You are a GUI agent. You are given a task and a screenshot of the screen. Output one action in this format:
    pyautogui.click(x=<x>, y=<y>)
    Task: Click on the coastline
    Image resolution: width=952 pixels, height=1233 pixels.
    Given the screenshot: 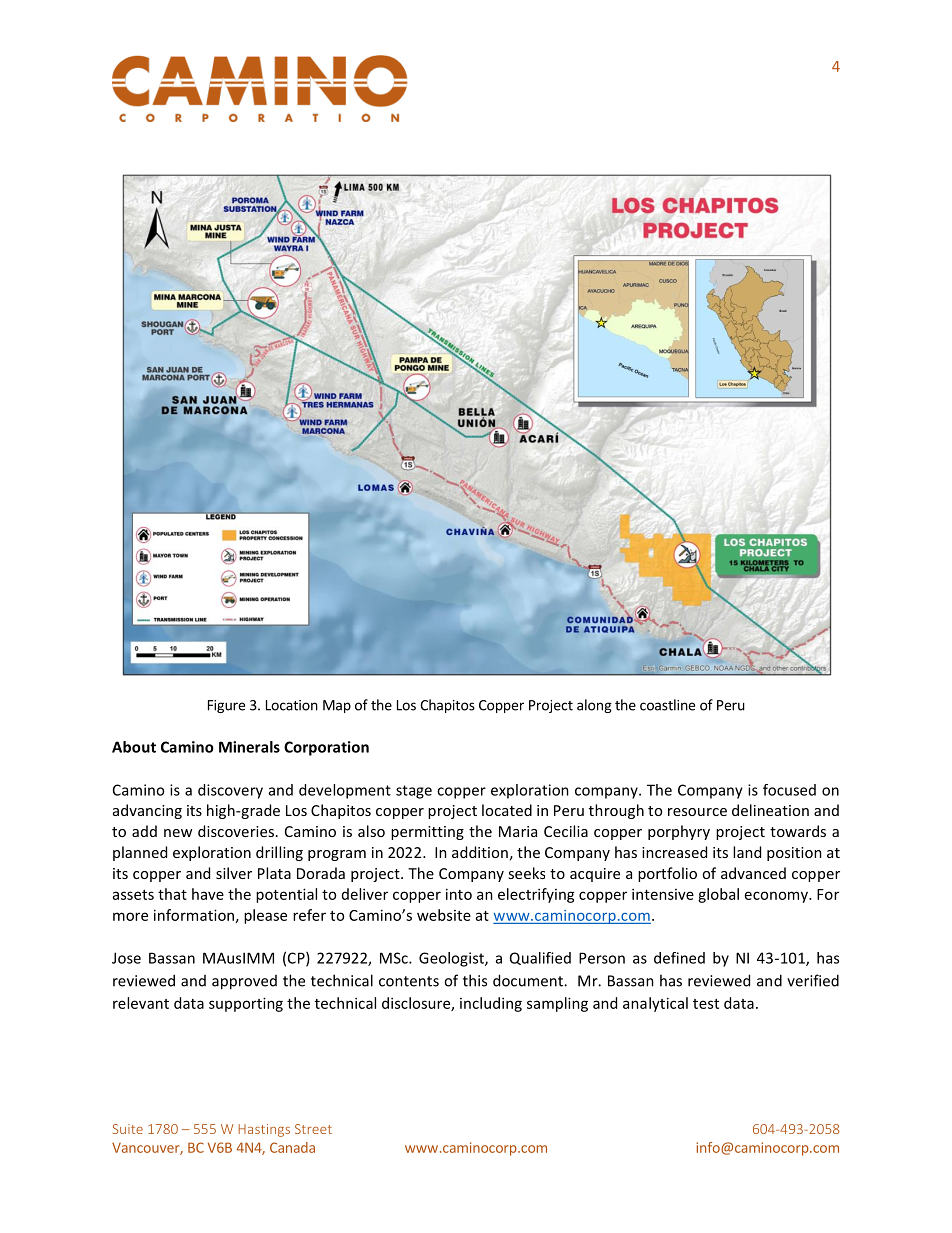 What is the action you would take?
    pyautogui.click(x=667, y=705)
